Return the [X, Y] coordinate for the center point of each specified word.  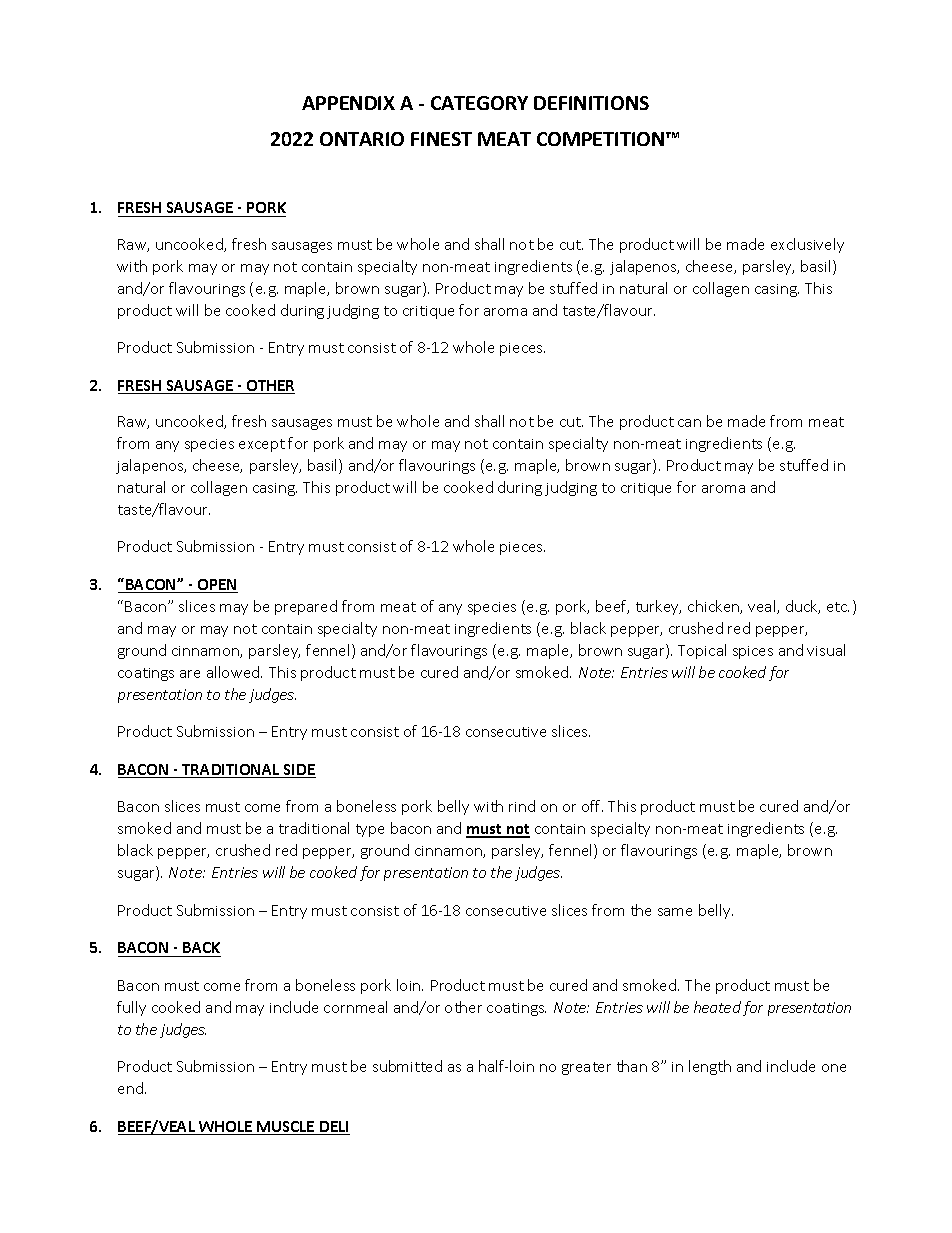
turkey [658, 607]
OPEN [217, 586]
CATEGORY [479, 103]
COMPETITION [602, 139]
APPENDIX [348, 103]
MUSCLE [286, 1128]
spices [753, 652]
